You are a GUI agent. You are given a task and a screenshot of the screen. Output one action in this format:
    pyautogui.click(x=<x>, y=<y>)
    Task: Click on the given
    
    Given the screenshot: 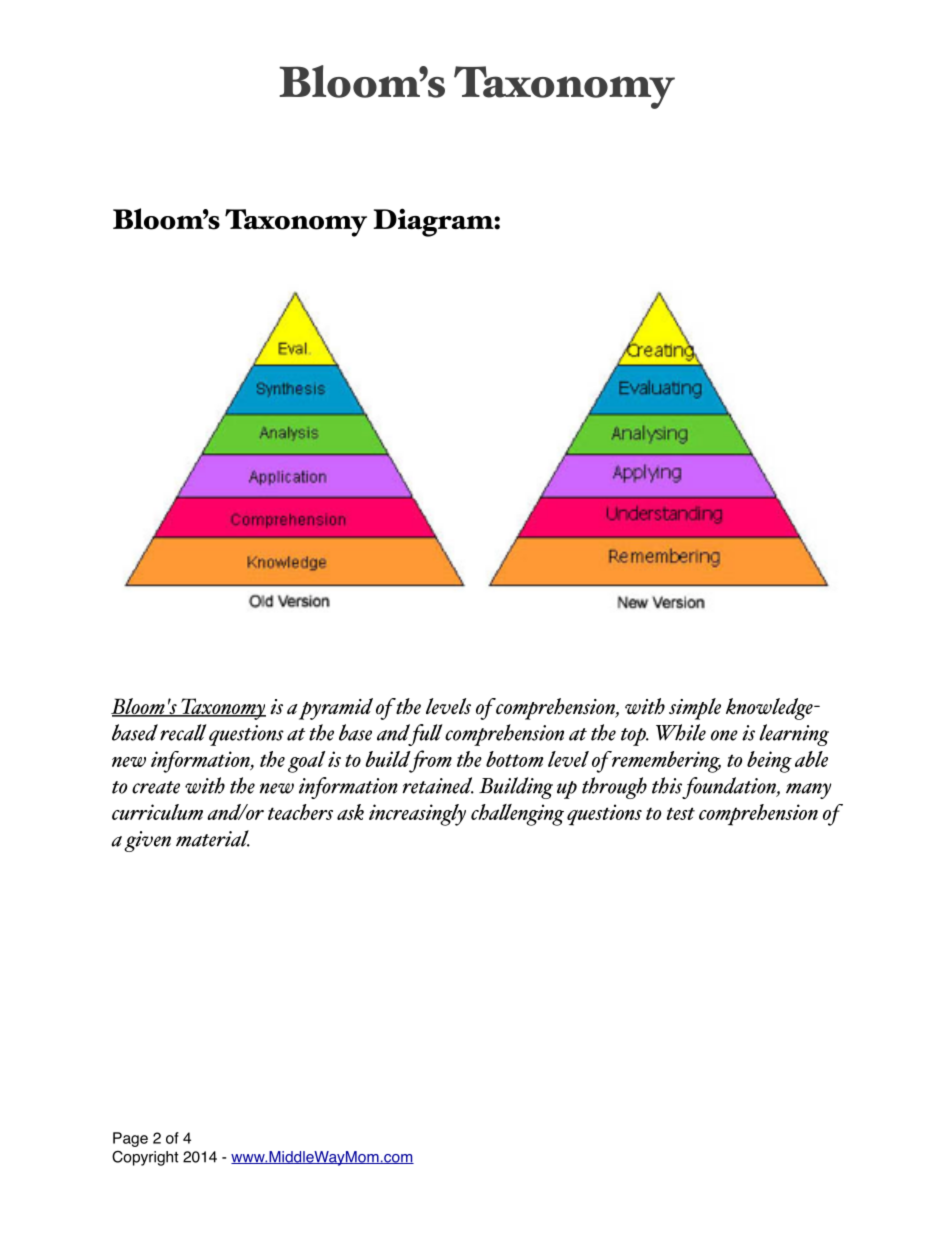 What is the action you would take?
    pyautogui.click(x=147, y=841)
